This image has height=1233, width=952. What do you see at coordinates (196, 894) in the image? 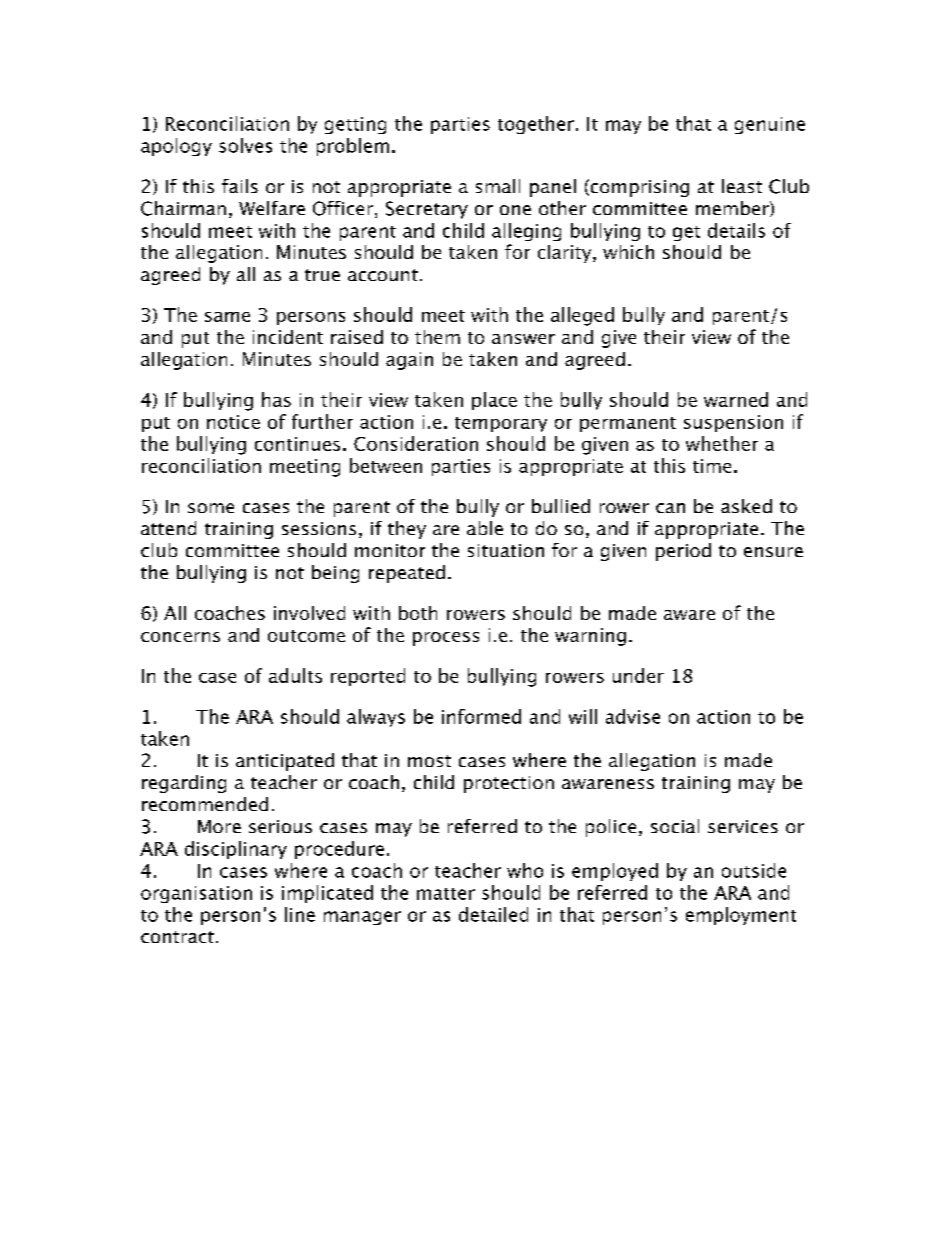
I see `organisation` at bounding box center [196, 894].
